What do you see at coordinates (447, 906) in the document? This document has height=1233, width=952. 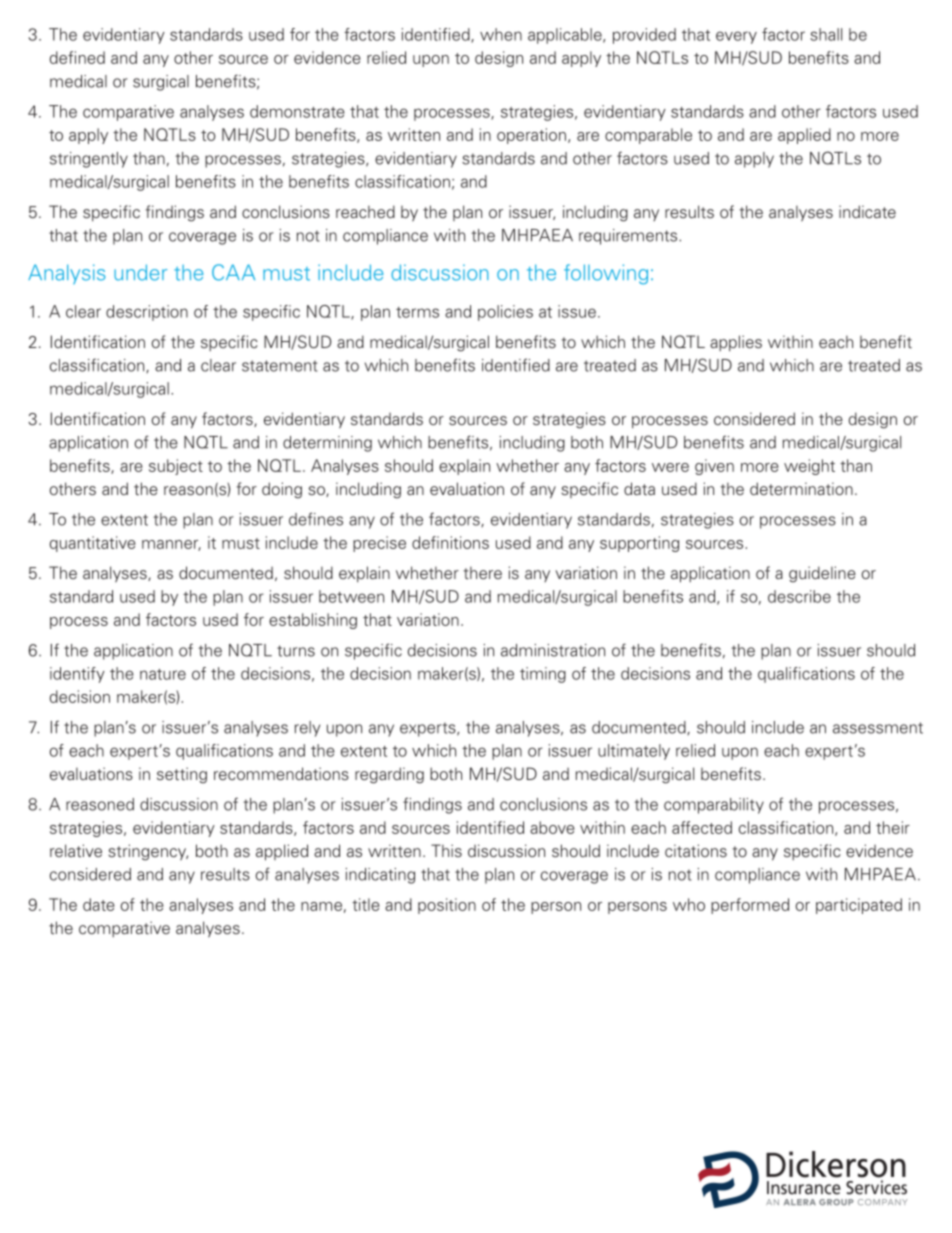 I see `position` at bounding box center [447, 906].
